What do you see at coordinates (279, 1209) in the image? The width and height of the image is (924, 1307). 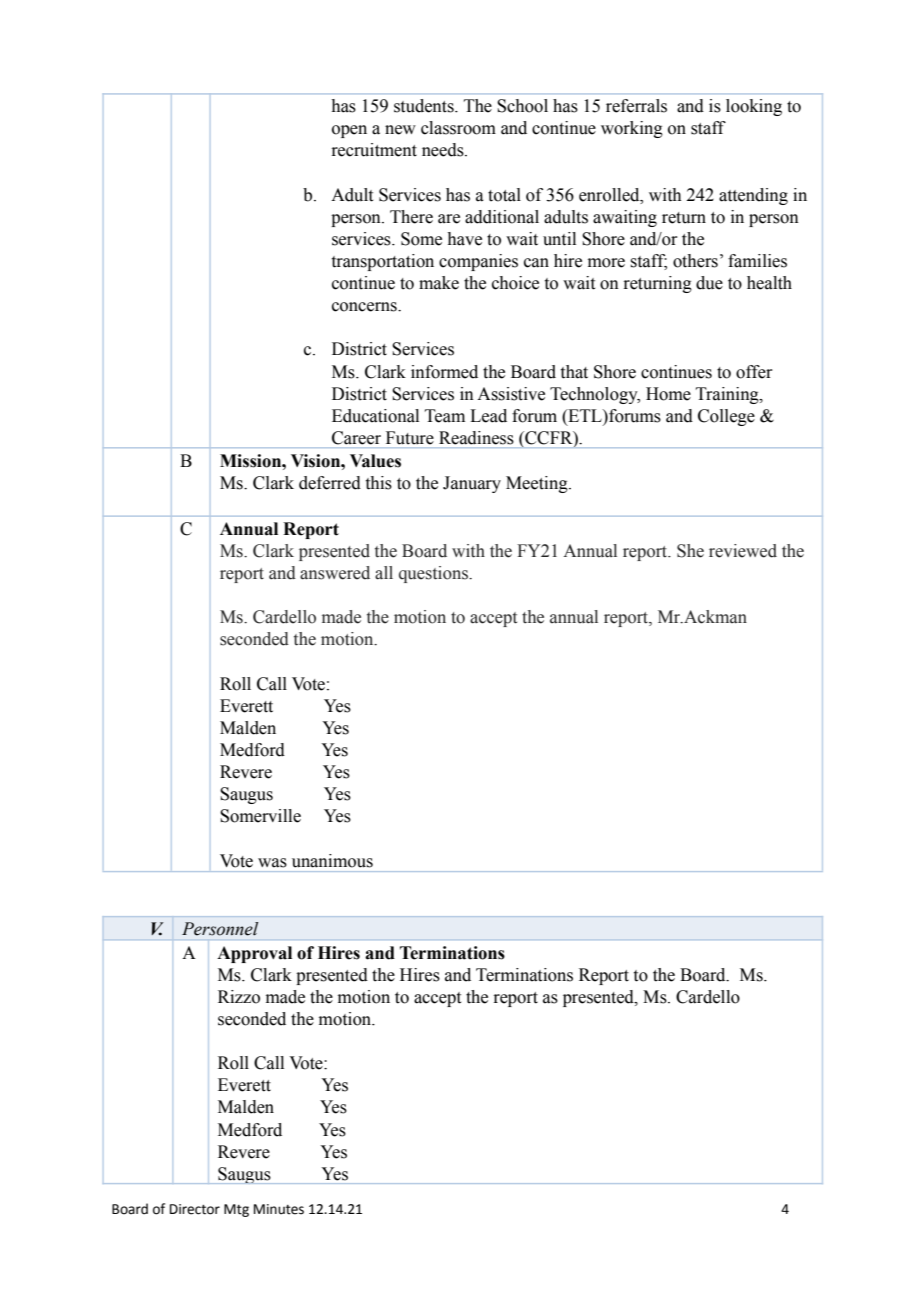 I see `Minutes` at bounding box center [279, 1209].
